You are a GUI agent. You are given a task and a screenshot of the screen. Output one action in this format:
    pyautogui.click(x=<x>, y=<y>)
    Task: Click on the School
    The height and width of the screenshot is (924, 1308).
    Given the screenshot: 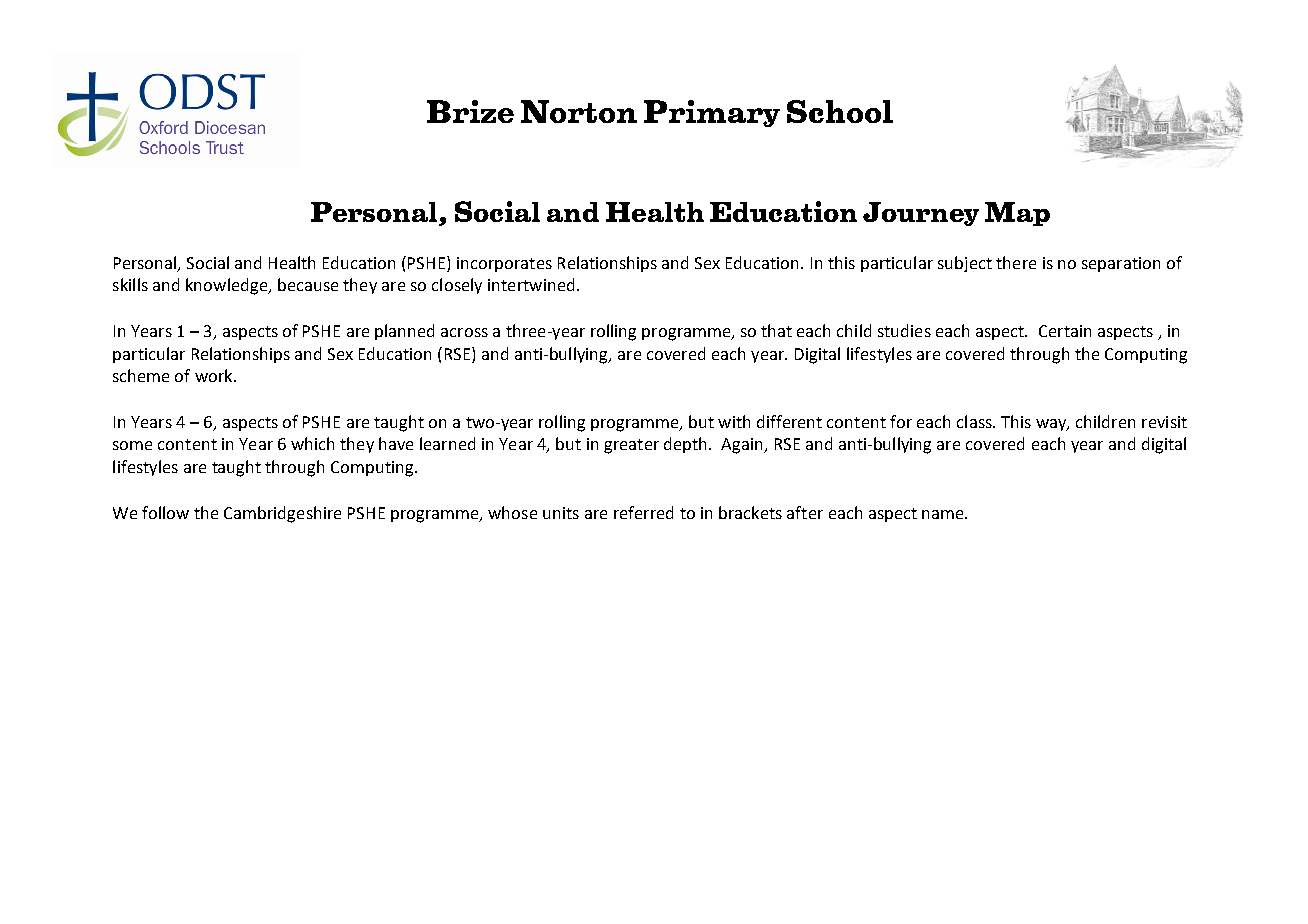 What is the action you would take?
    pyautogui.click(x=840, y=111)
